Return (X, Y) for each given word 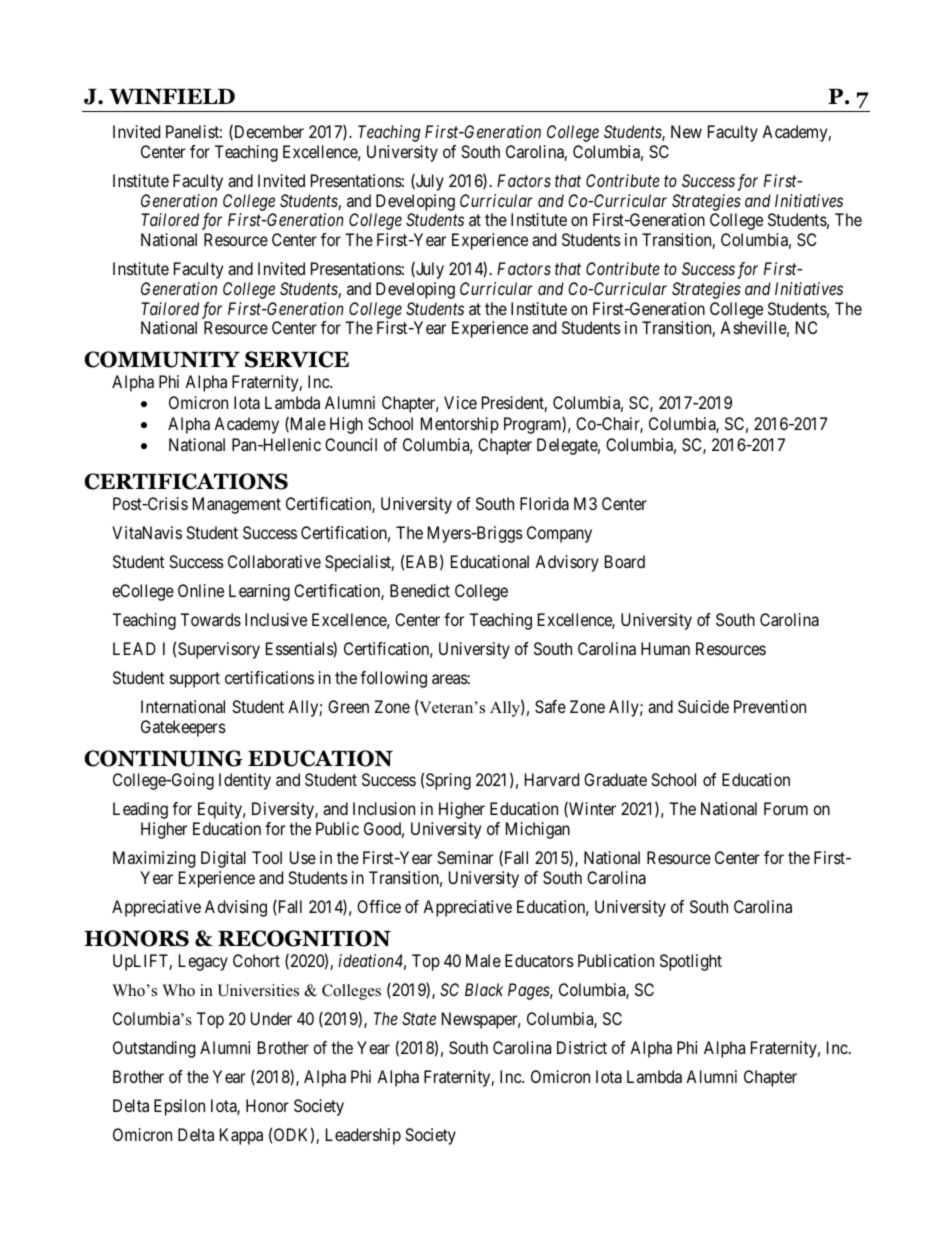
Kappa (241, 1136)
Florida (544, 503)
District (582, 1047)
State (419, 1018)
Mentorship (460, 425)
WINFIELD (172, 96)
